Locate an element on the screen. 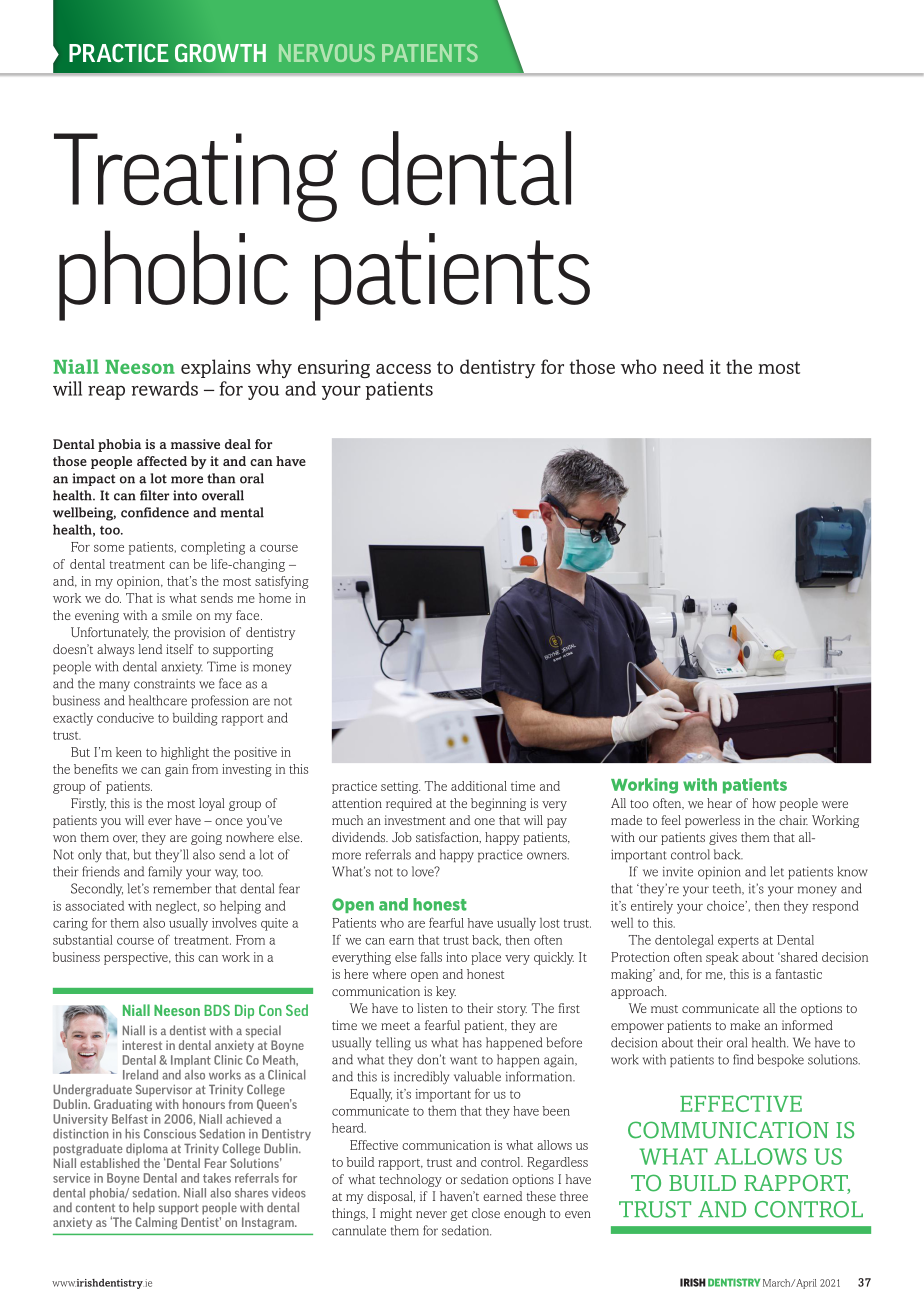  speak is located at coordinates (722, 958).
